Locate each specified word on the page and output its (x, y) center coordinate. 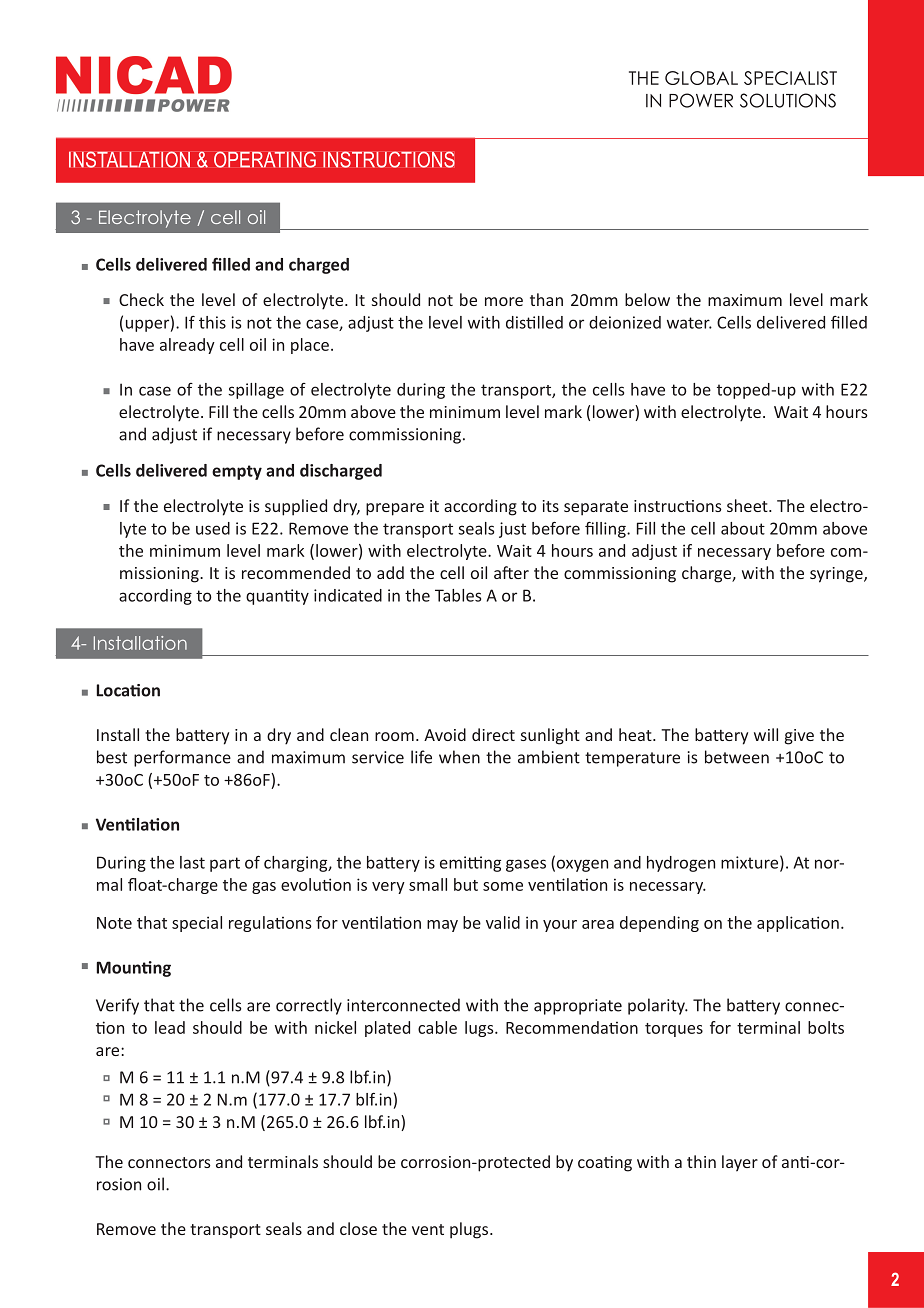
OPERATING (265, 159)
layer (740, 1163)
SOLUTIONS (788, 100)
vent (428, 1229)
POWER (701, 100)
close (358, 1228)
